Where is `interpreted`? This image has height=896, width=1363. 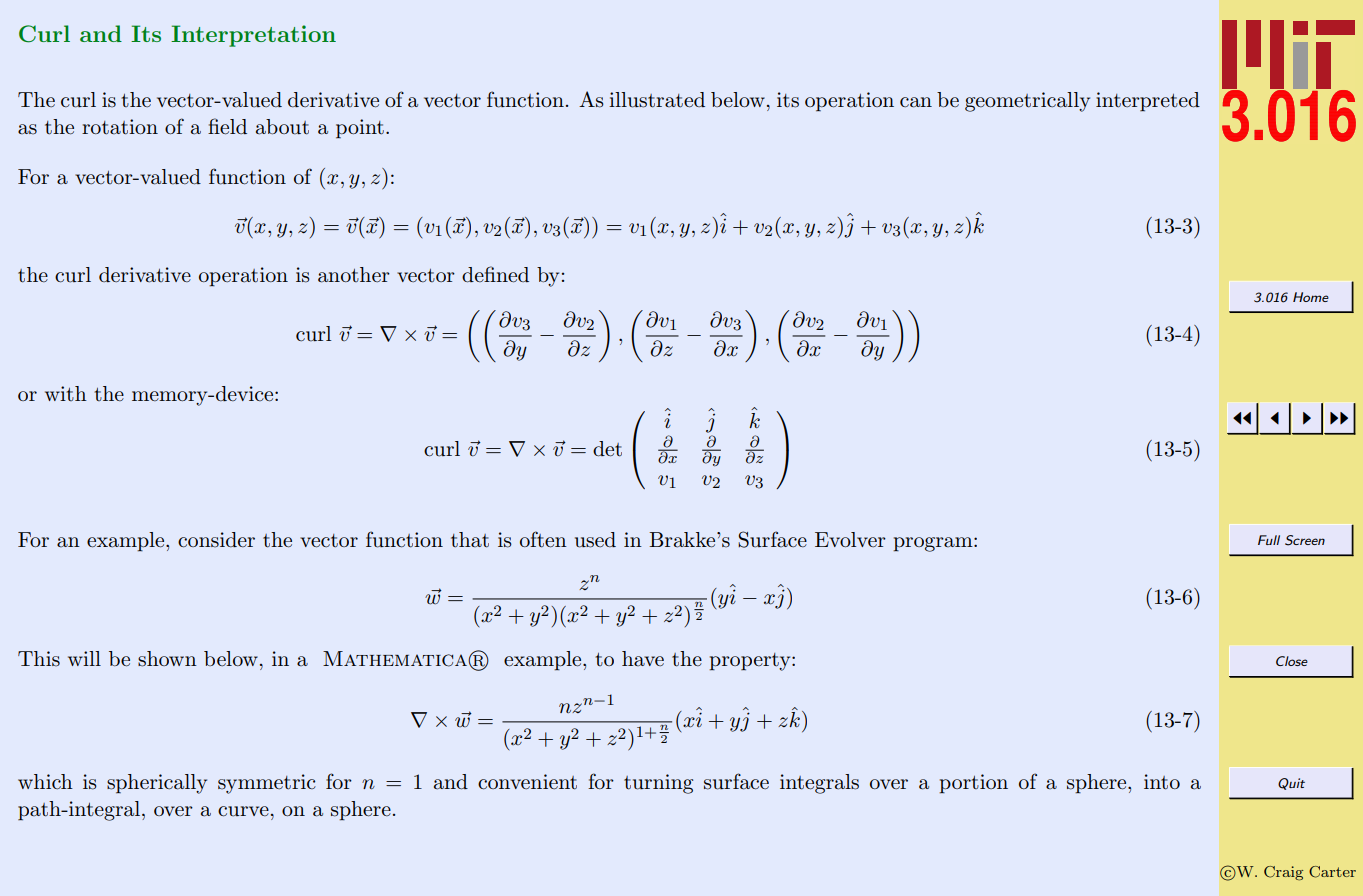 interpreted is located at coordinates (1148, 102).
